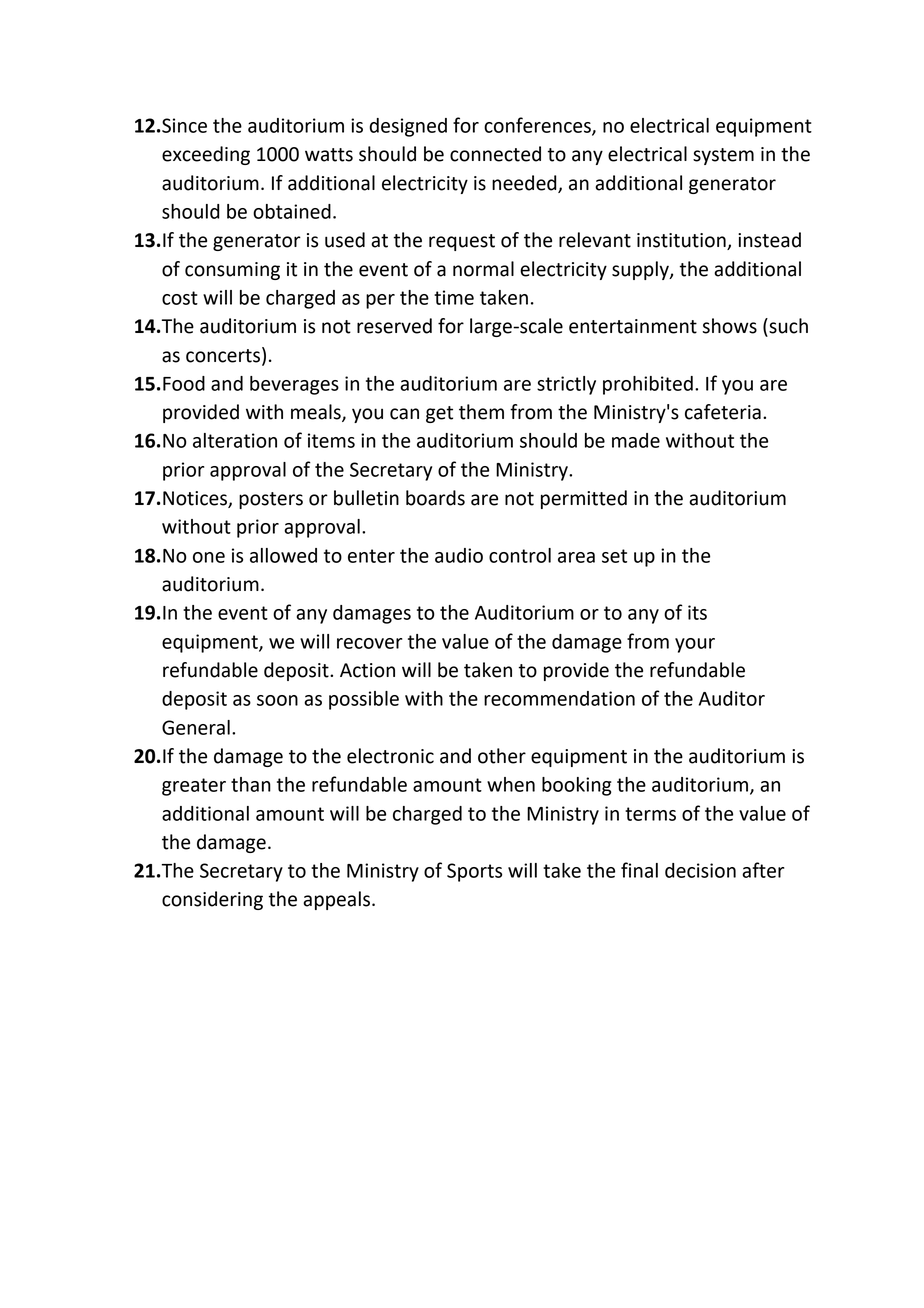 This page has width=924, height=1308. What do you see at coordinates (271, 500) in the page?
I see `posters` at bounding box center [271, 500].
